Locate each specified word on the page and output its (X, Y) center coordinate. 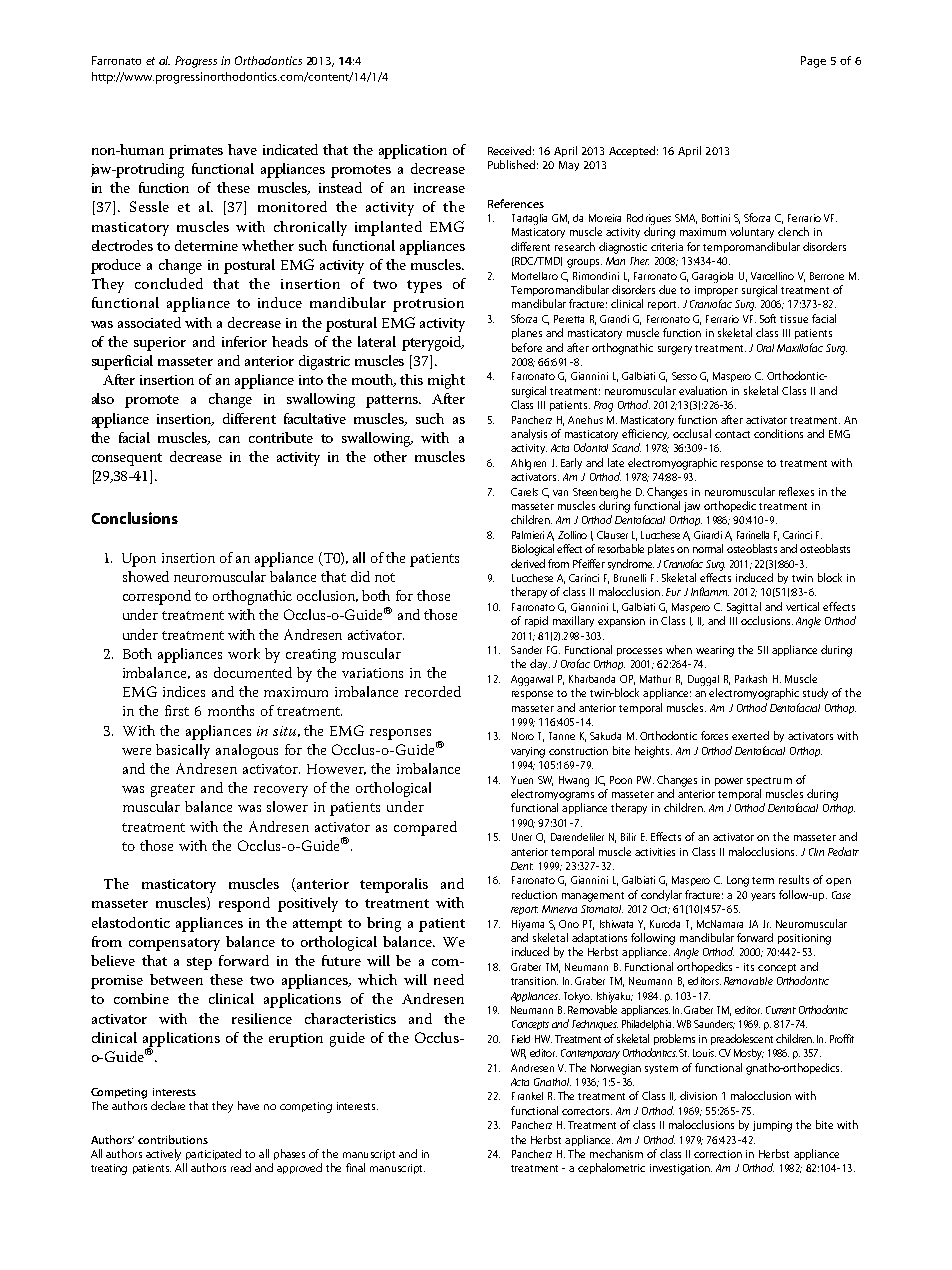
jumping (772, 1126)
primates (196, 152)
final (355, 1167)
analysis (529, 434)
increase (439, 188)
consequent (127, 459)
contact (732, 434)
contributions (173, 1139)
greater (173, 790)
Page (813, 62)
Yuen (522, 780)
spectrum (769, 781)
